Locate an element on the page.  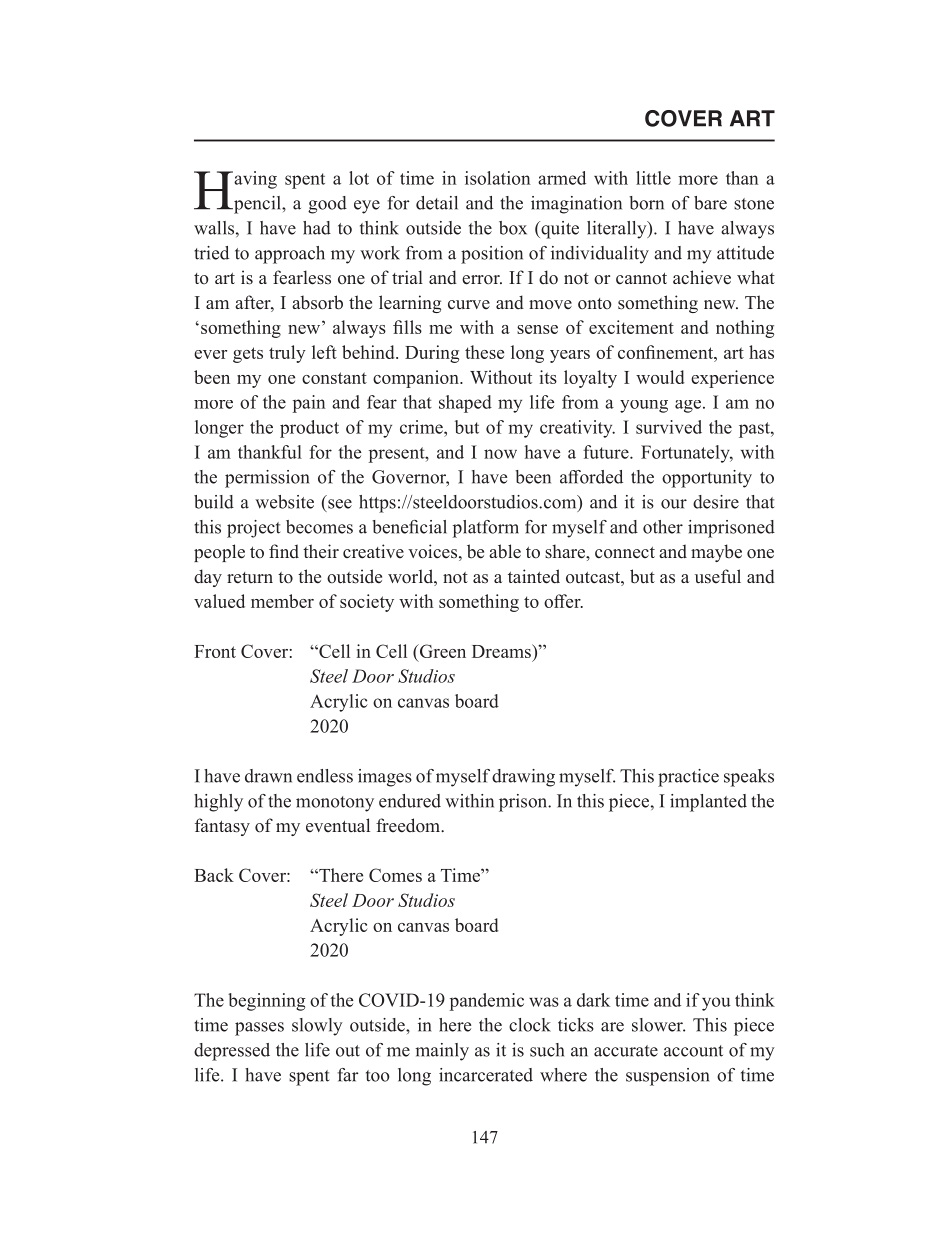
implanted is located at coordinates (708, 803).
